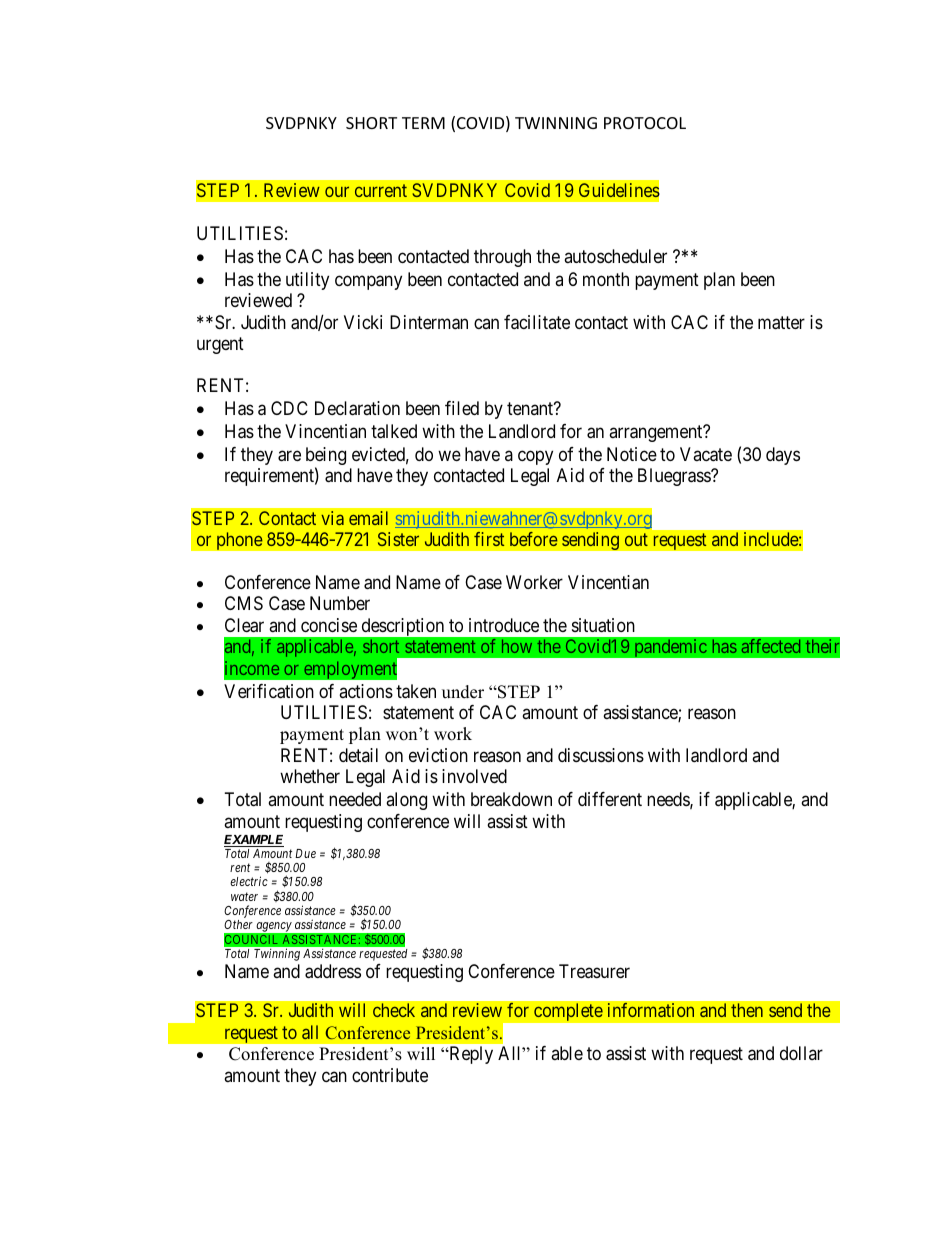 Image resolution: width=952 pixels, height=1233 pixels. Describe the element at coordinates (305, 853) in the screenshot. I see `Due` at that location.
